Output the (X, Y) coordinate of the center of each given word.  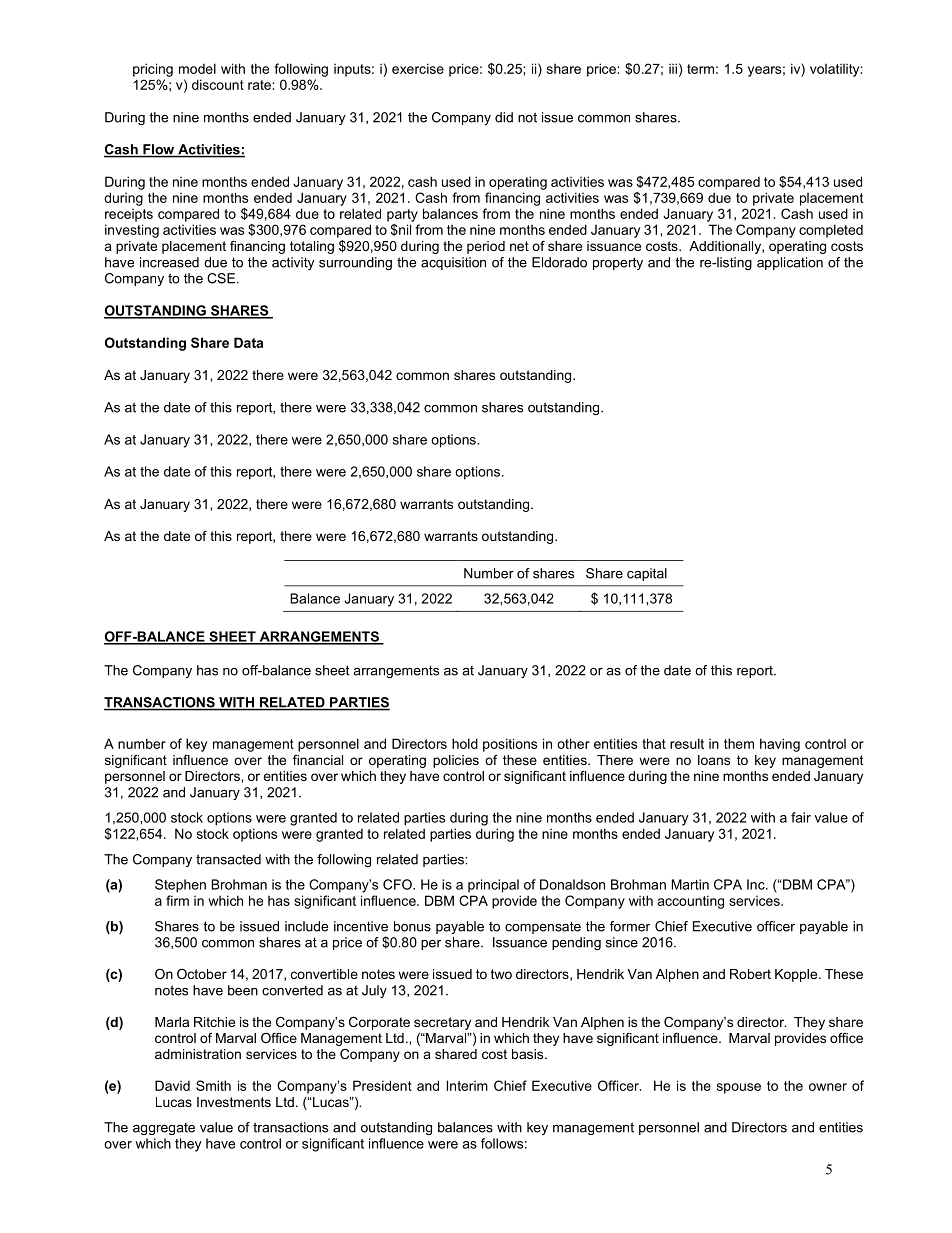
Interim (467, 1085)
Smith (213, 1085)
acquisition (453, 263)
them (739, 743)
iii (673, 68)
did (504, 117)
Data (248, 342)
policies (456, 761)
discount (218, 84)
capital (647, 574)
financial (318, 760)
